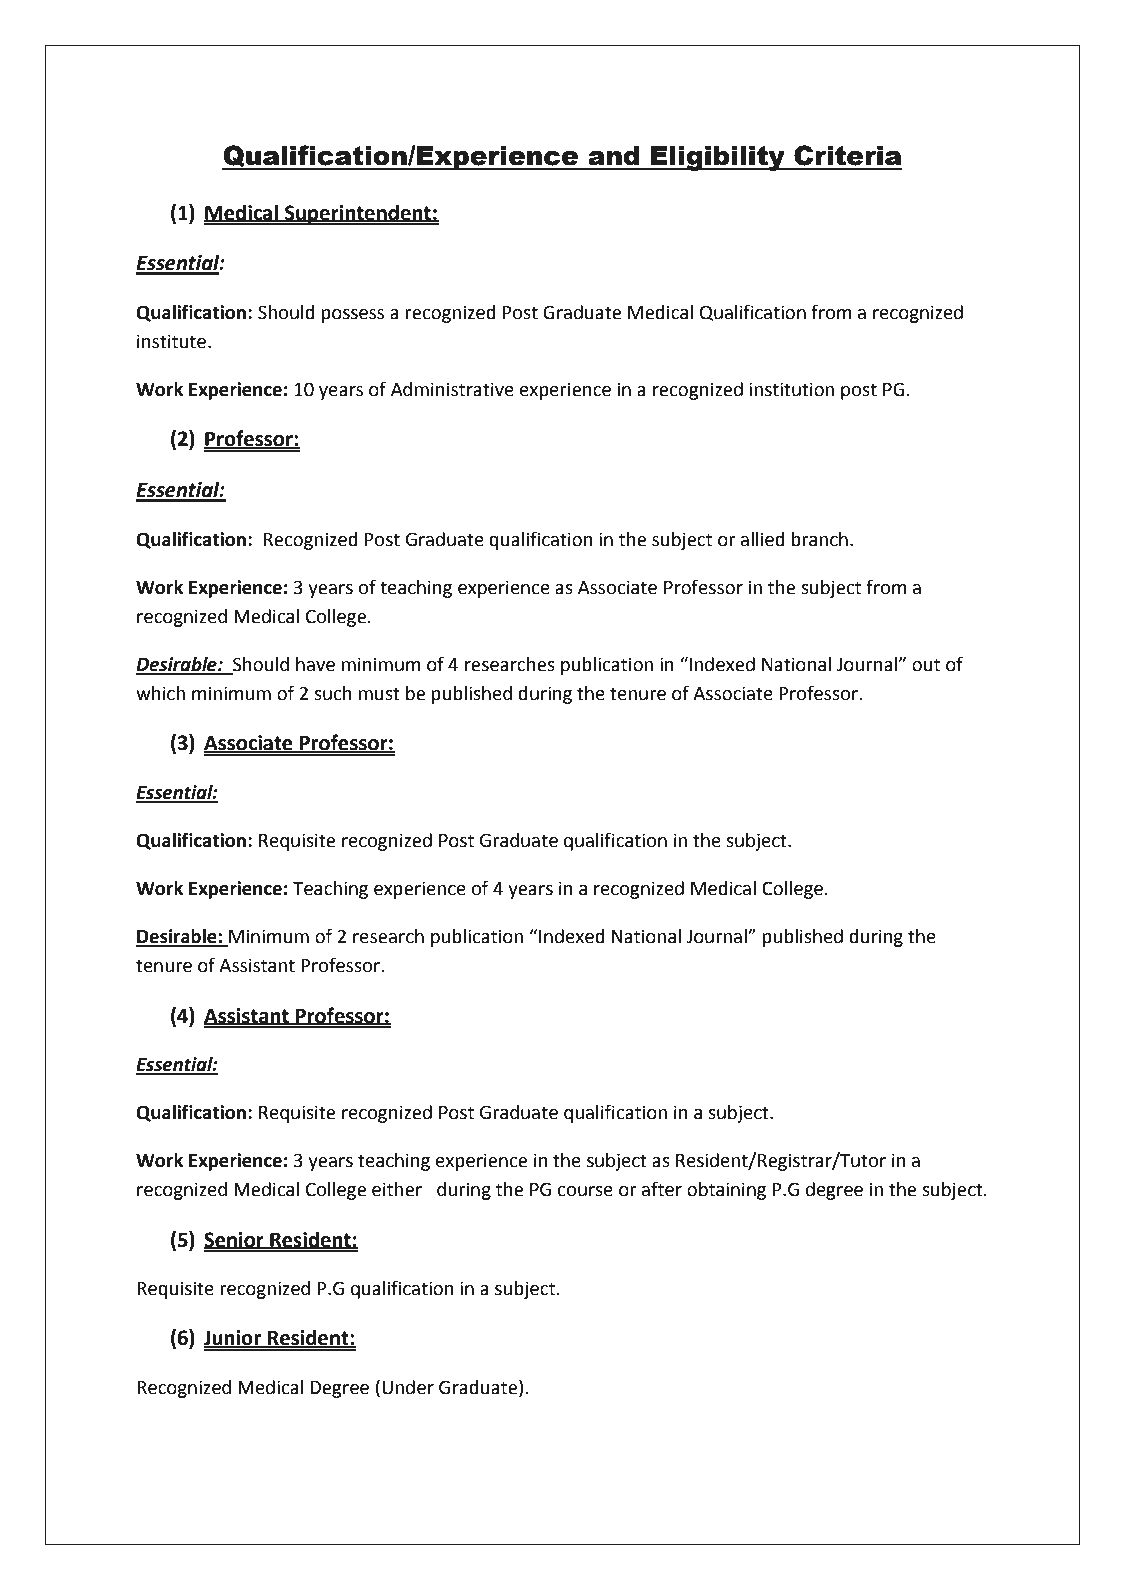 This image has height=1590, width=1125. Describe the element at coordinates (718, 158) in the image. I see `Eligibility` at that location.
